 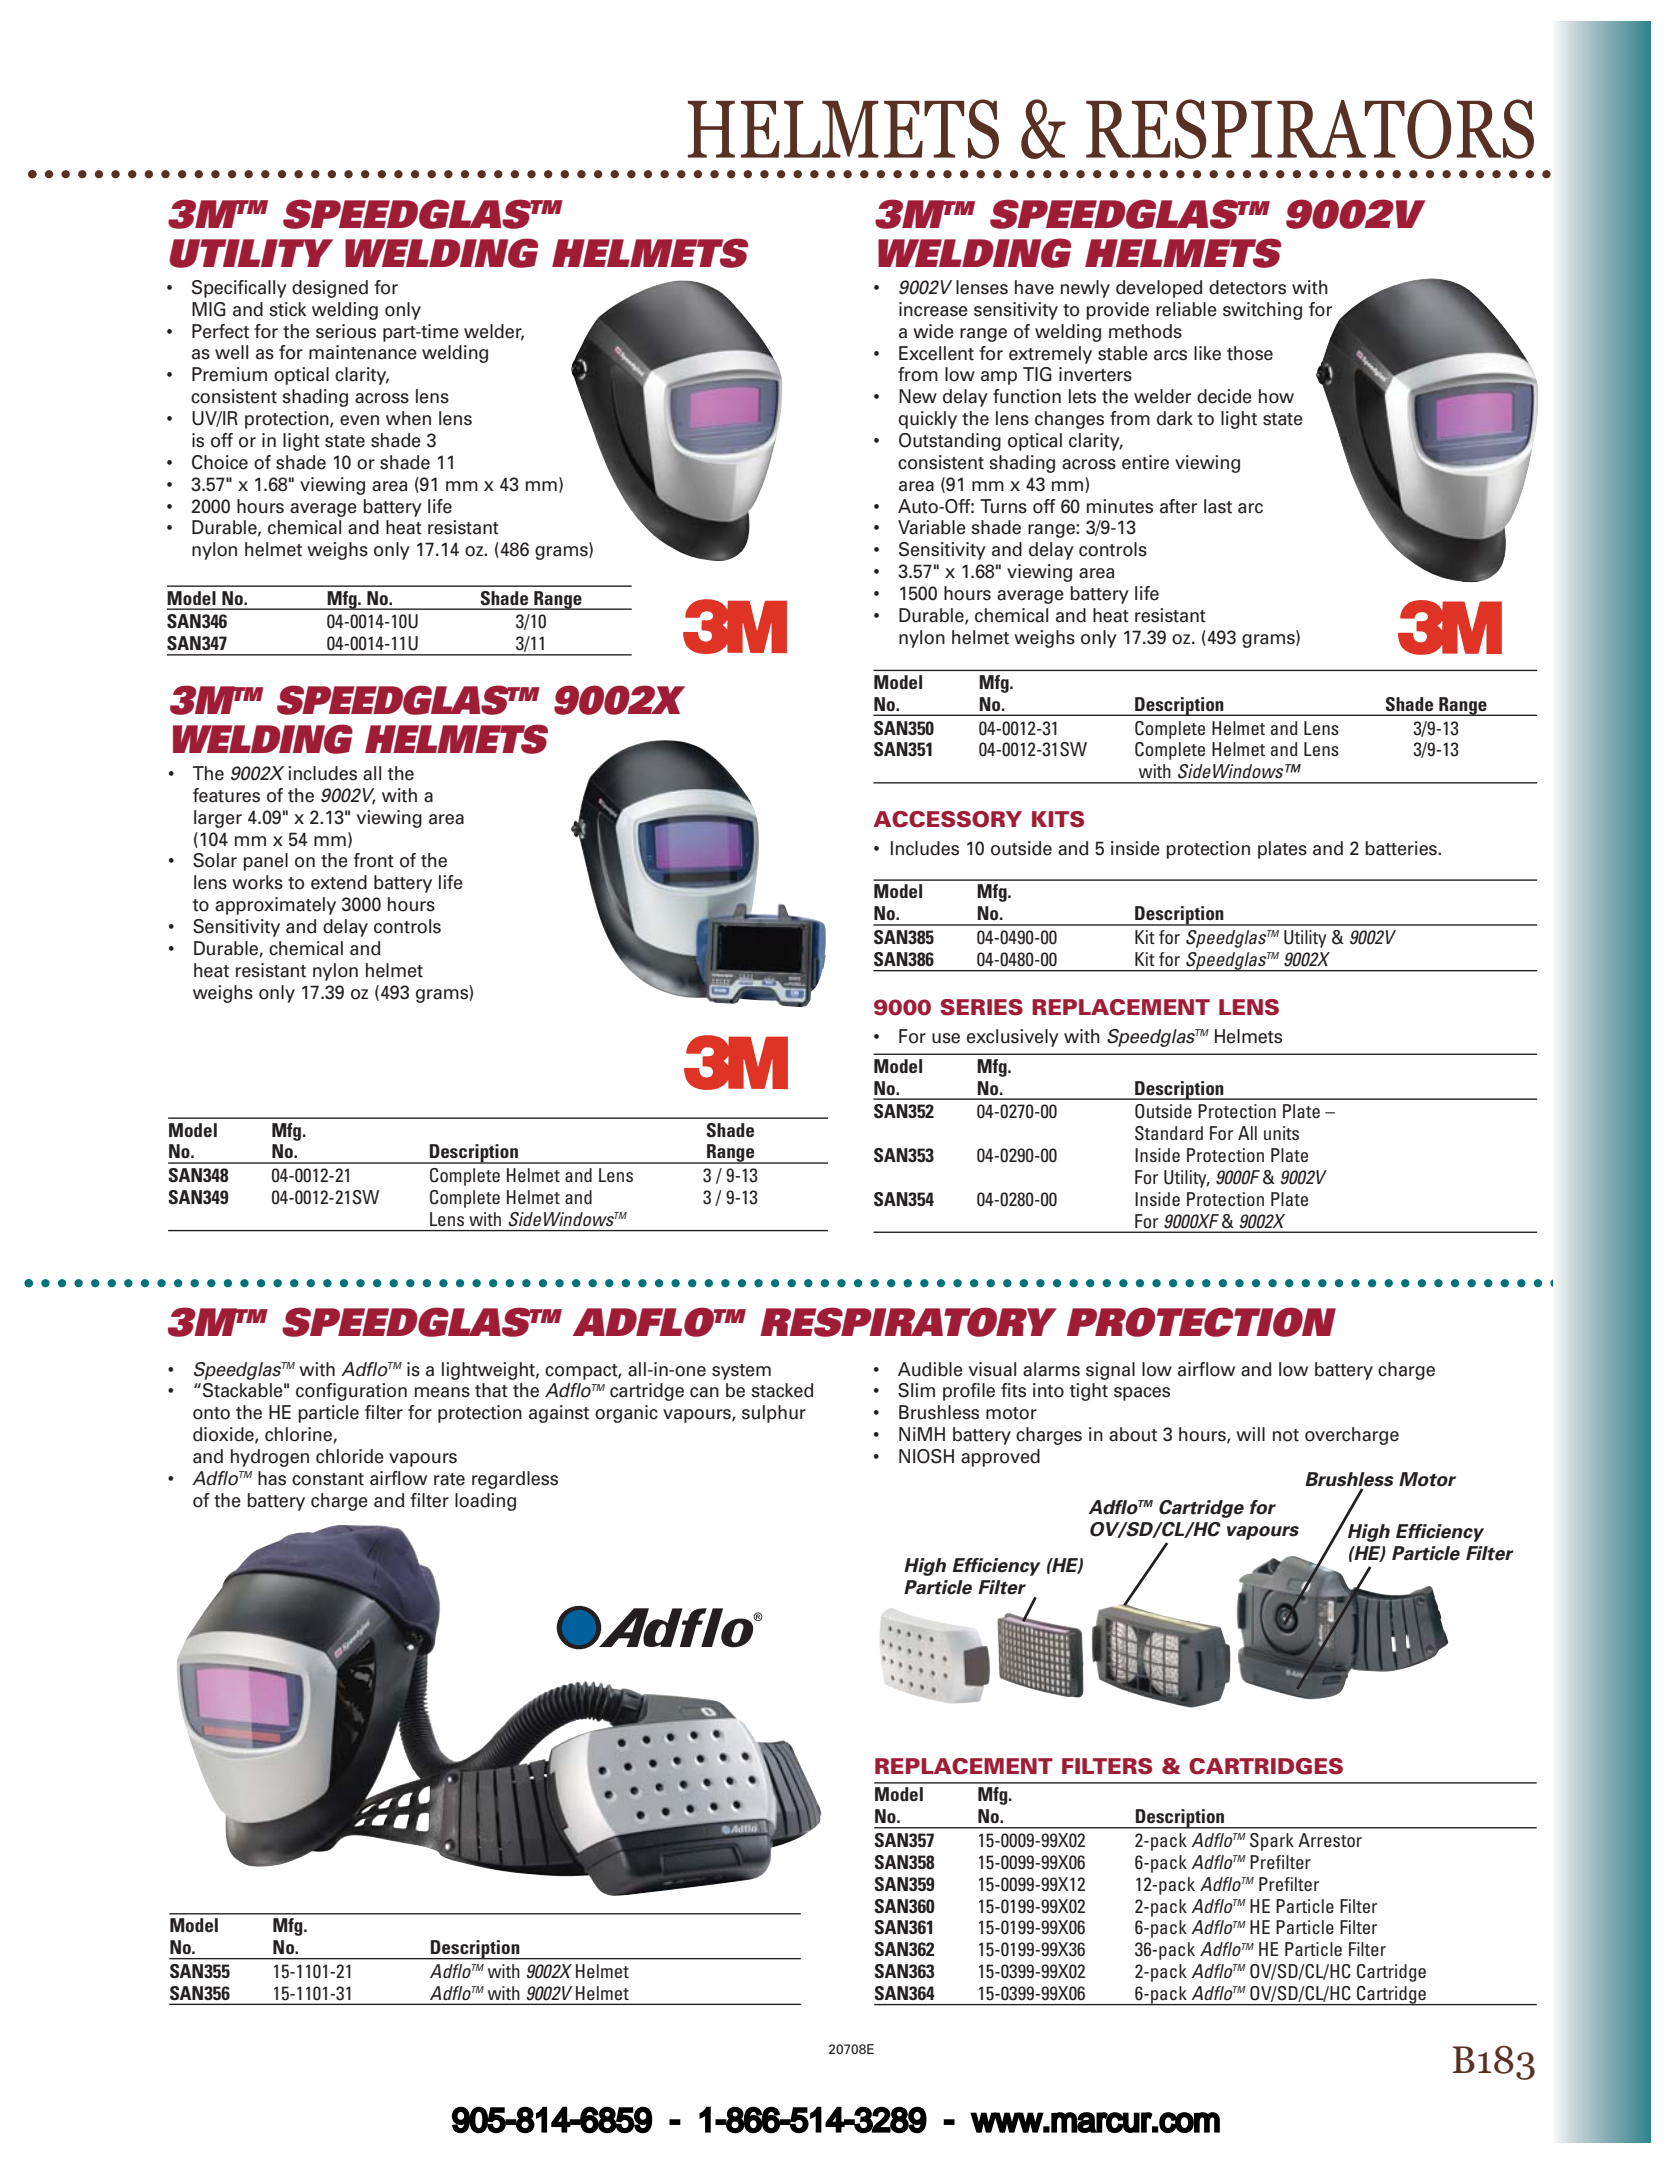 What do you see at coordinates (1272, 1842) in the screenshot?
I see `Spark` at bounding box center [1272, 1842].
